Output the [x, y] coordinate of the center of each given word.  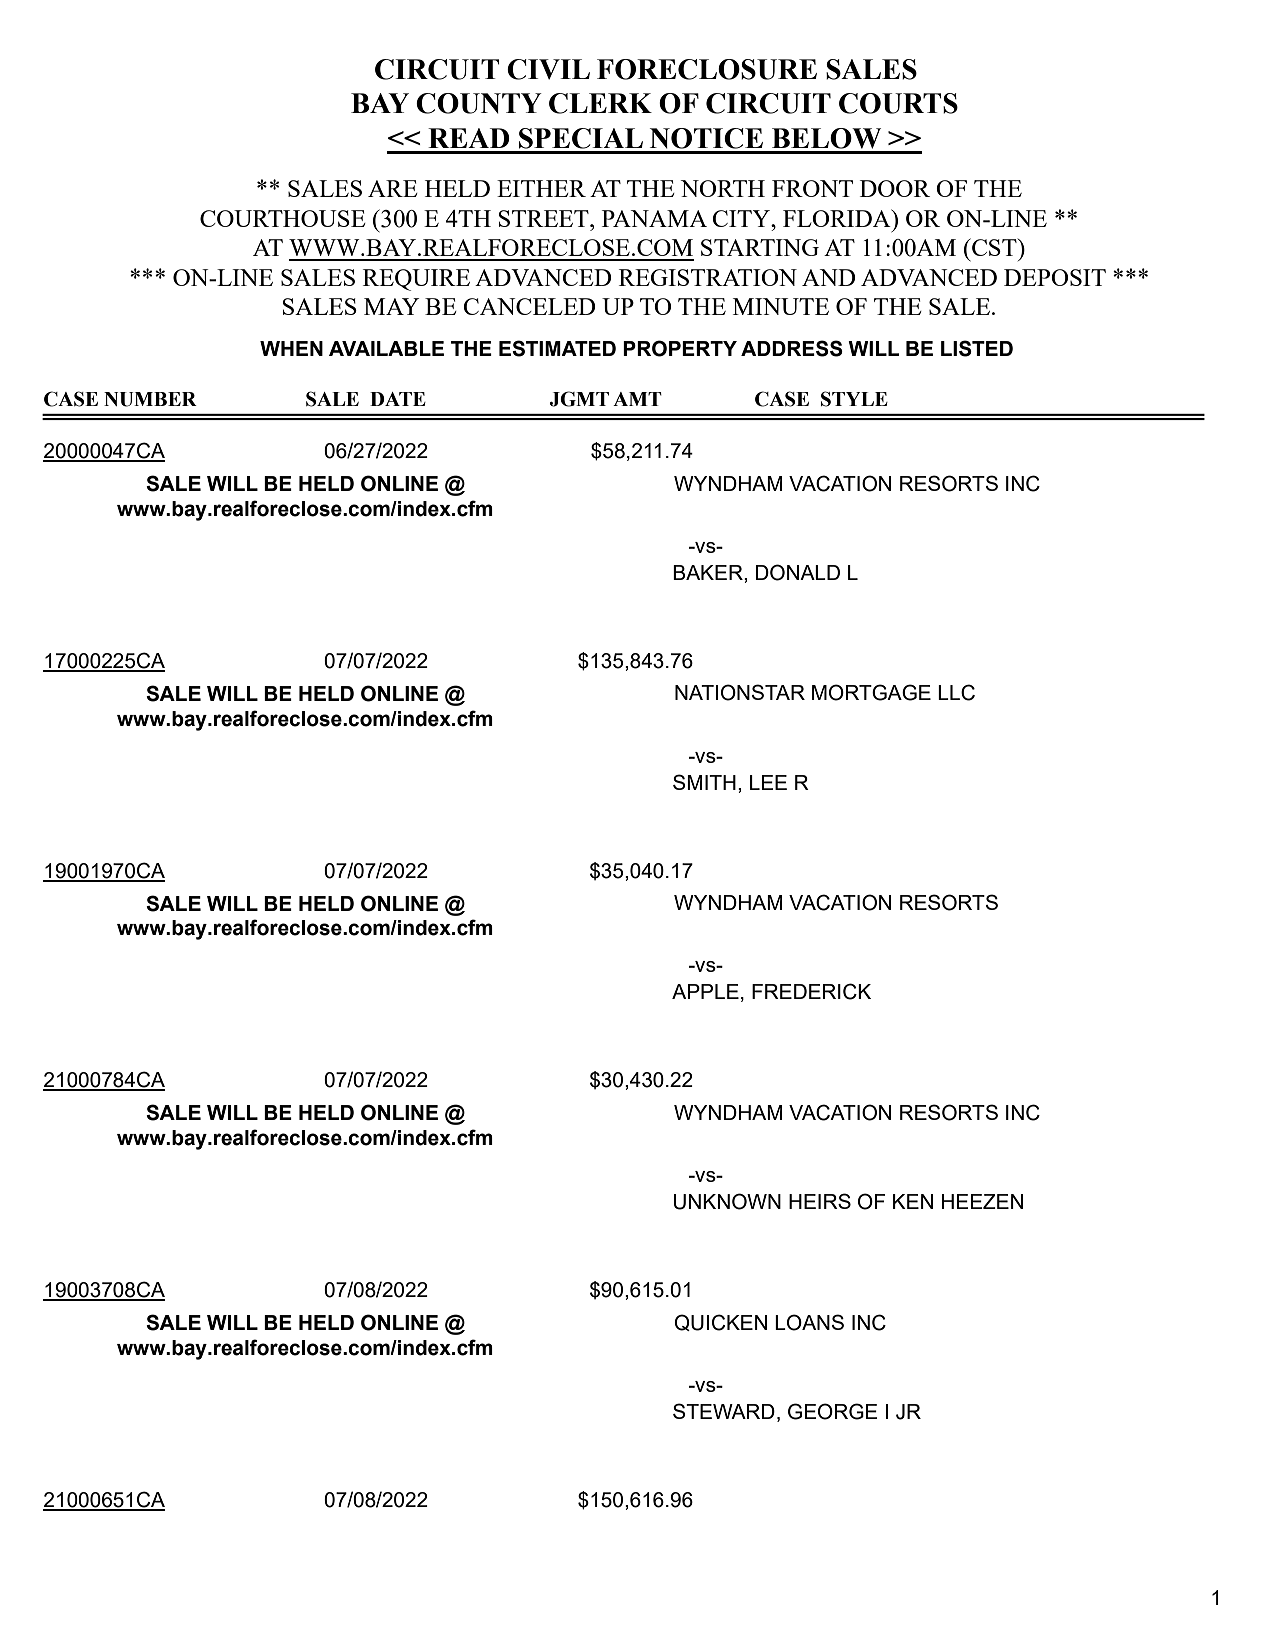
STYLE [854, 399]
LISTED [977, 348]
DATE [398, 399]
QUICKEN [720, 1322]
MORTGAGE [871, 692]
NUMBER [150, 399]
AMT [637, 399]
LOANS [809, 1322]
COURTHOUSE [282, 218]
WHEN [291, 348]
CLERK [600, 103]
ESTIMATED [557, 348]
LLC [956, 692]
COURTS [898, 103]
